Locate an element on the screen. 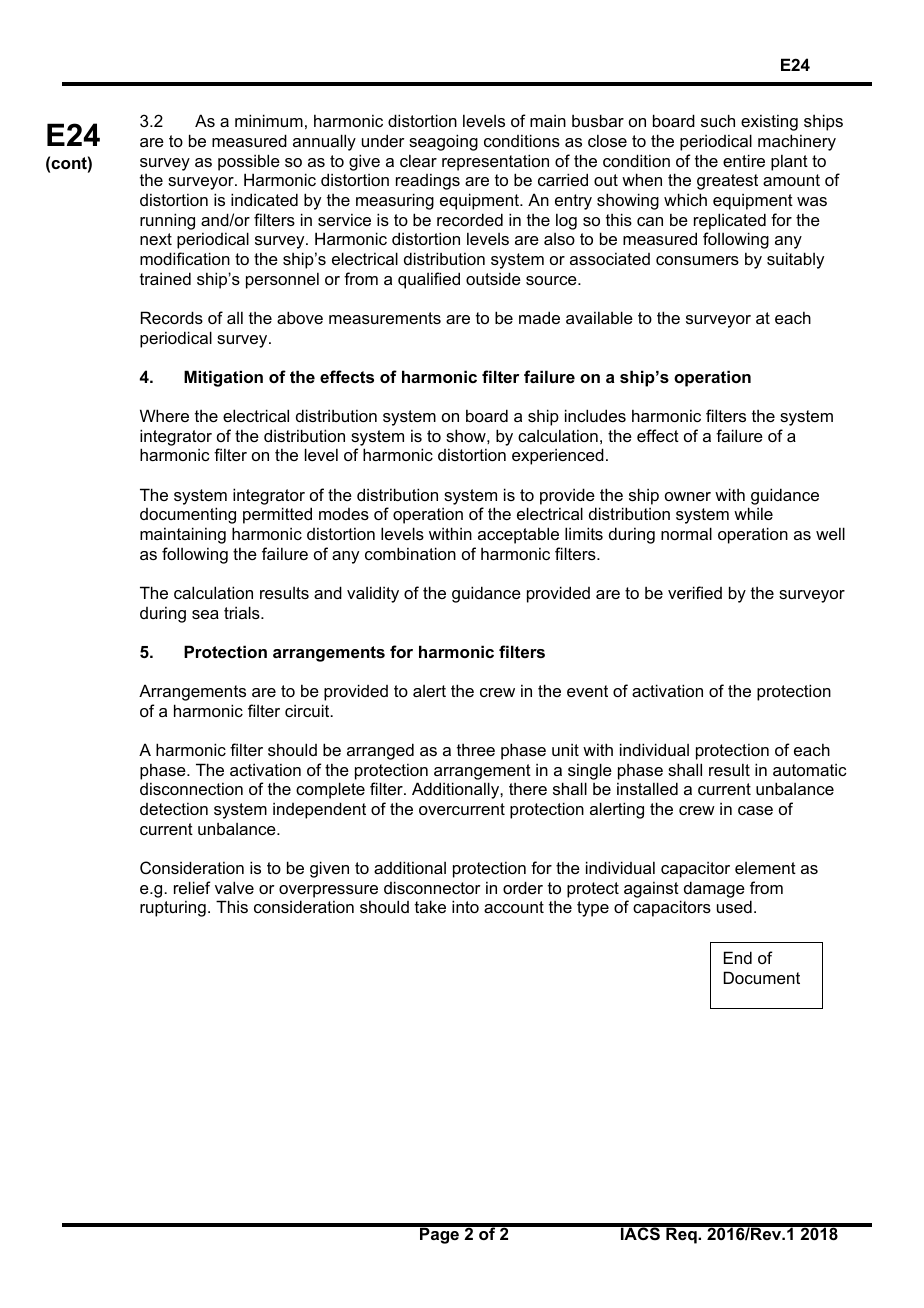 Image resolution: width=924 pixels, height=1308 pixels. entire is located at coordinates (744, 160).
